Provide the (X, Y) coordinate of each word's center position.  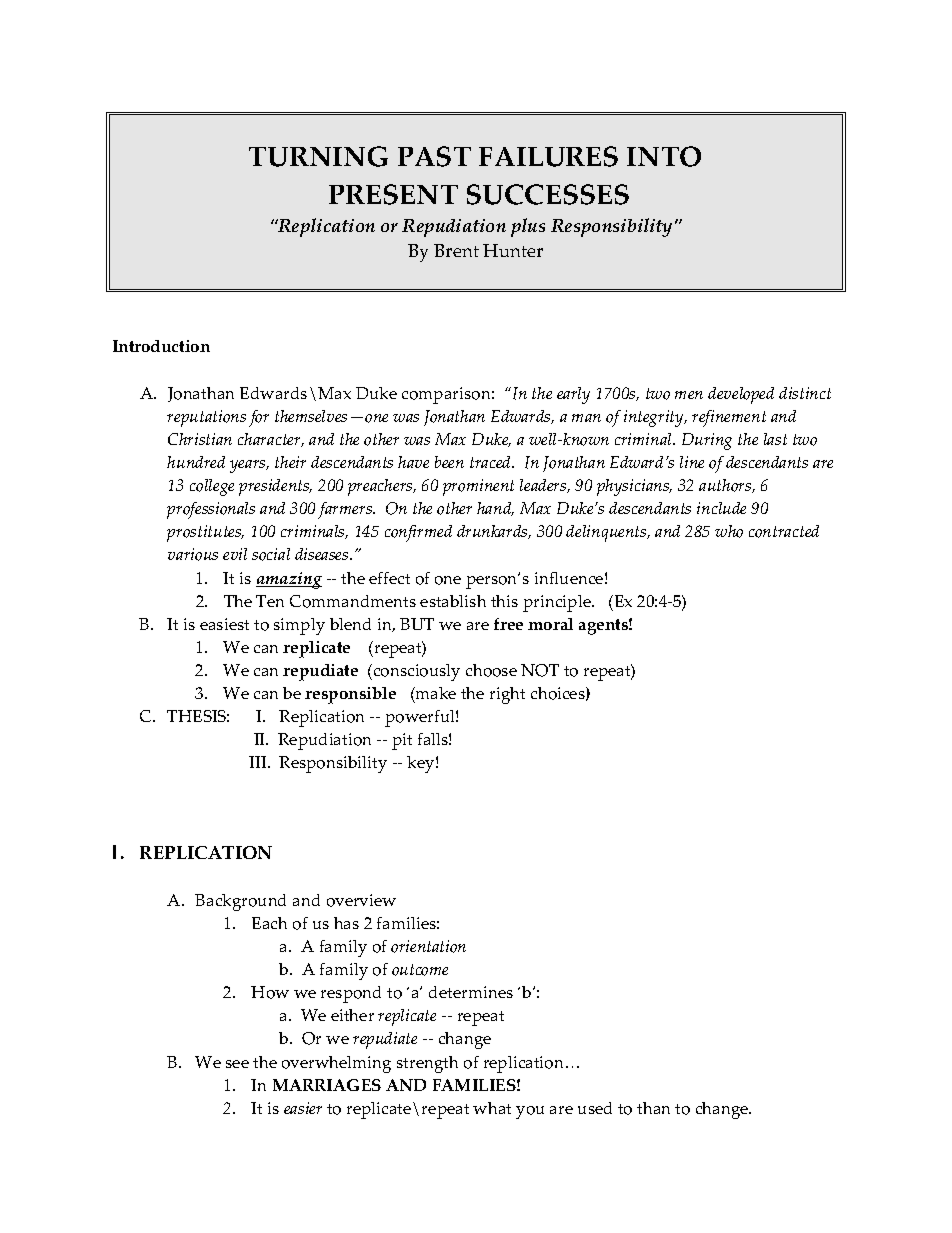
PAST (434, 156)
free (508, 624)
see (237, 1064)
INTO (664, 156)
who (729, 531)
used (595, 1108)
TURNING (318, 156)
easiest (224, 624)
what (492, 1108)
